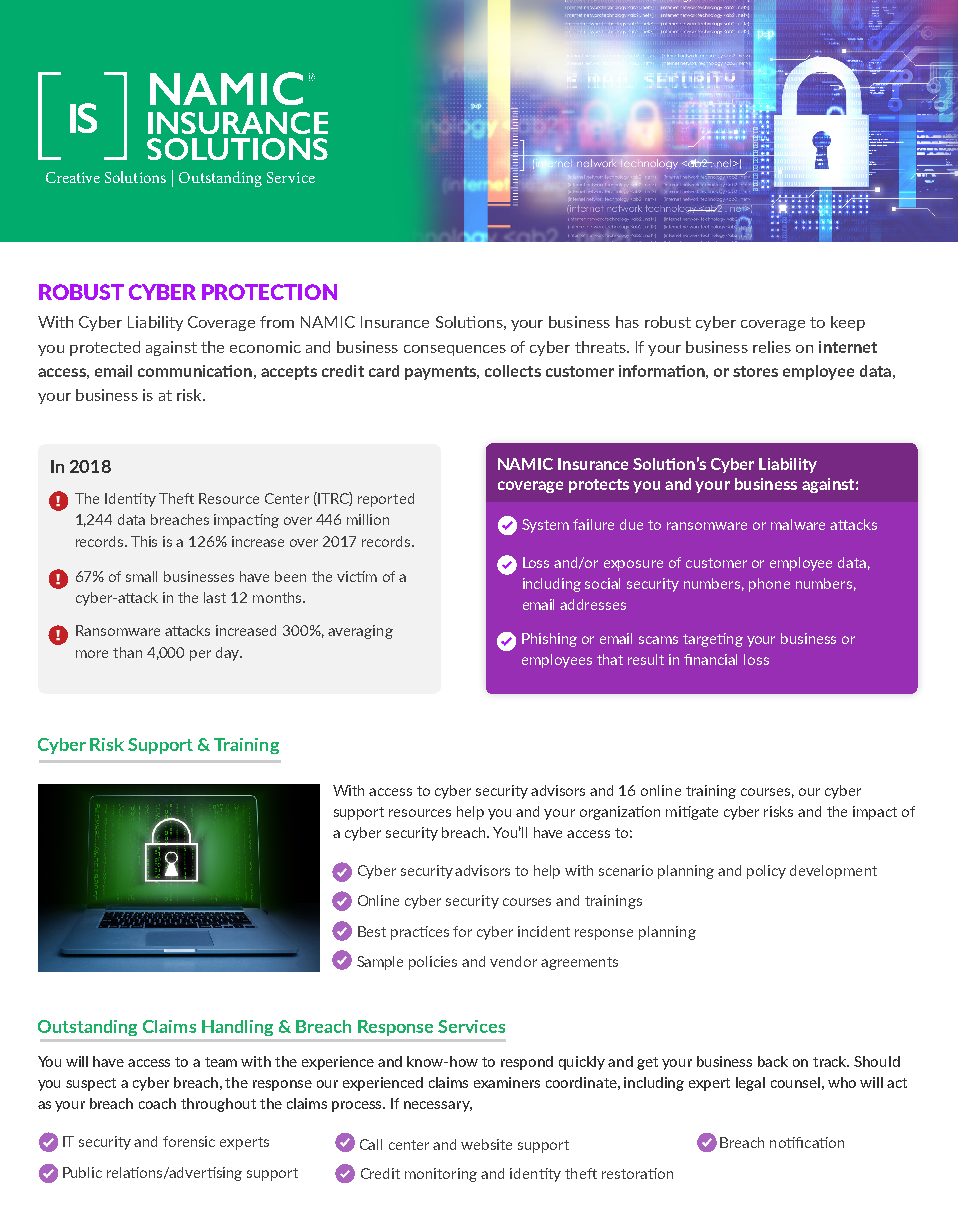  What do you see at coordinates (620, 813) in the image?
I see `organization` at bounding box center [620, 813].
